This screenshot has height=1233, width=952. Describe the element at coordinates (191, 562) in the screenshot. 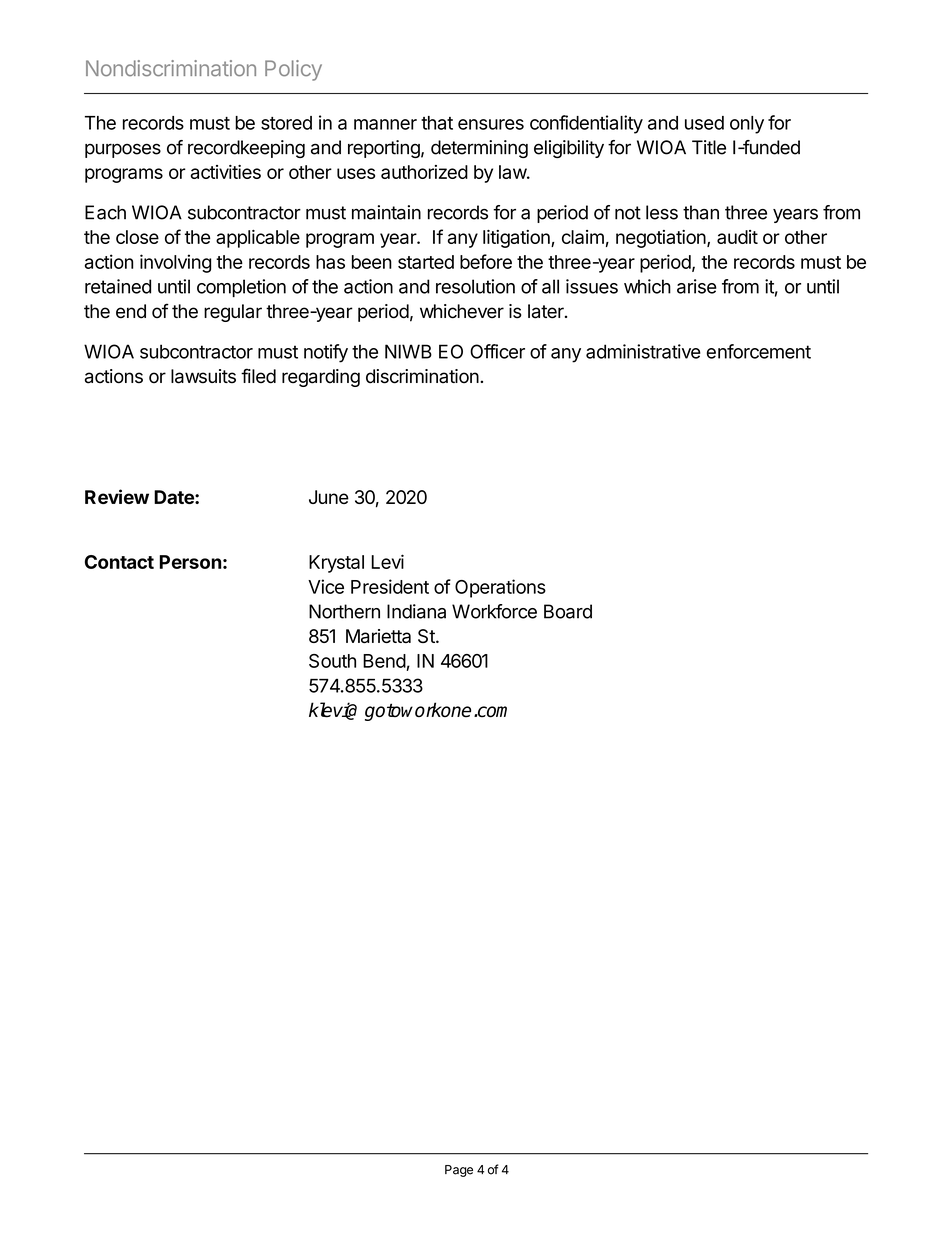

I see `Person` at that location.
